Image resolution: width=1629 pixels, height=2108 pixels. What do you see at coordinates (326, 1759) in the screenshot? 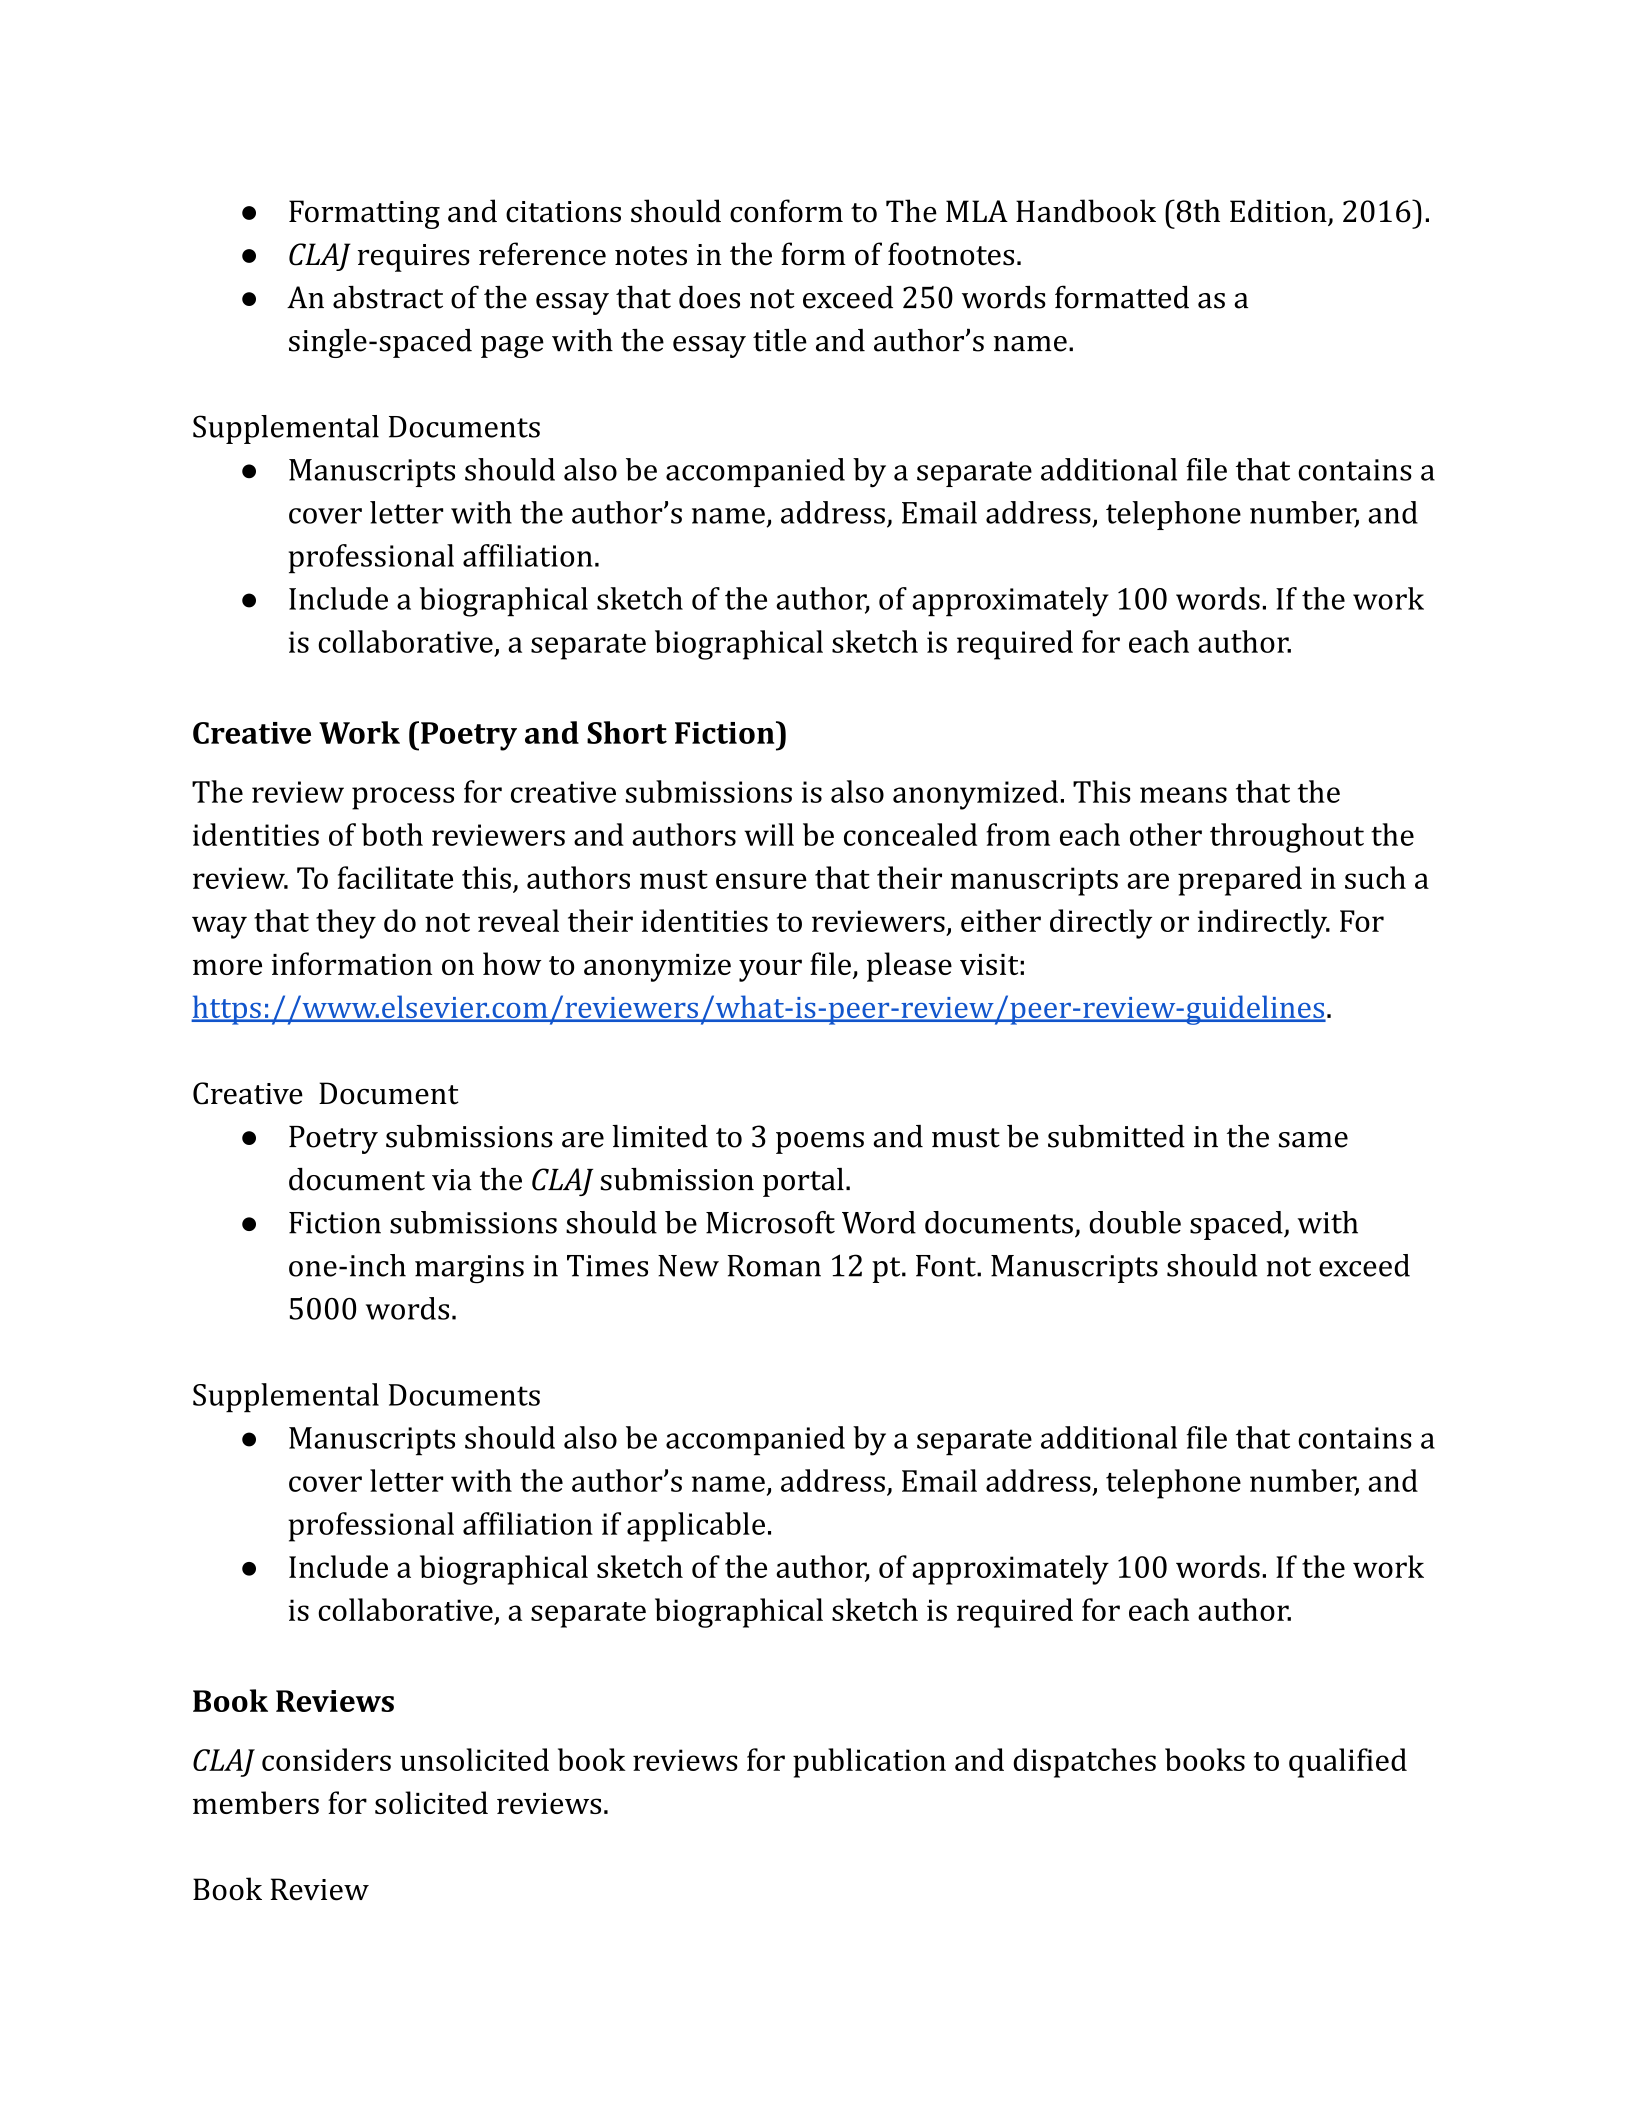
I see `considers` at bounding box center [326, 1759].
